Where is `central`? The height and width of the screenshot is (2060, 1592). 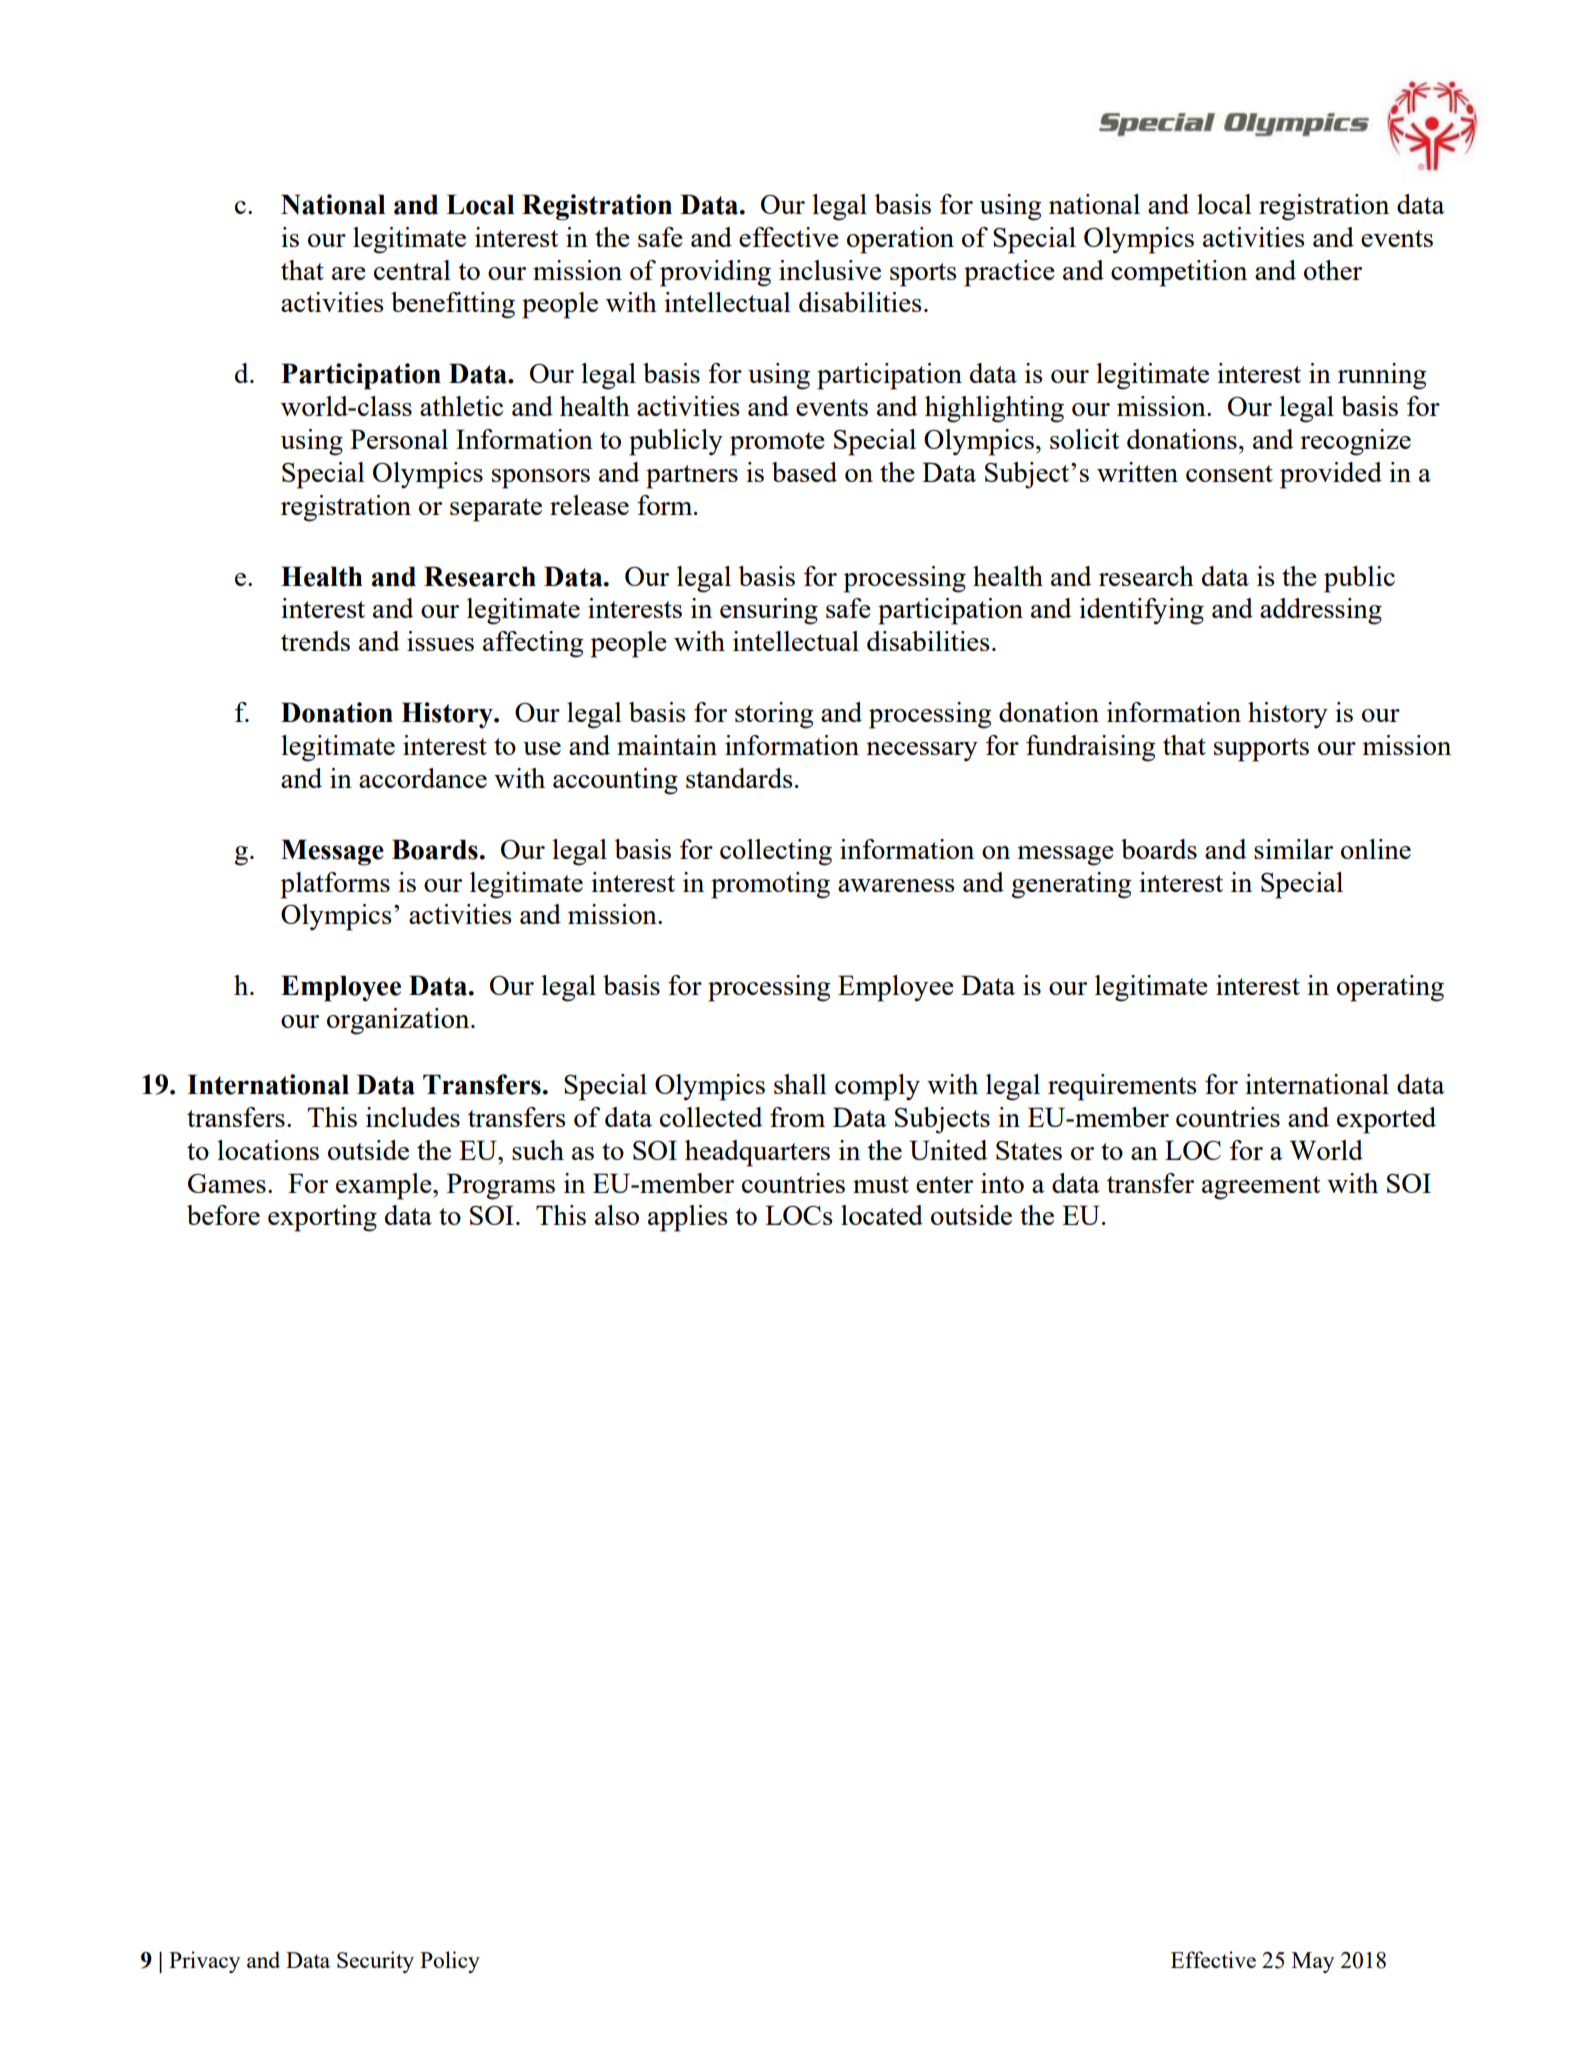 central is located at coordinates (412, 270).
